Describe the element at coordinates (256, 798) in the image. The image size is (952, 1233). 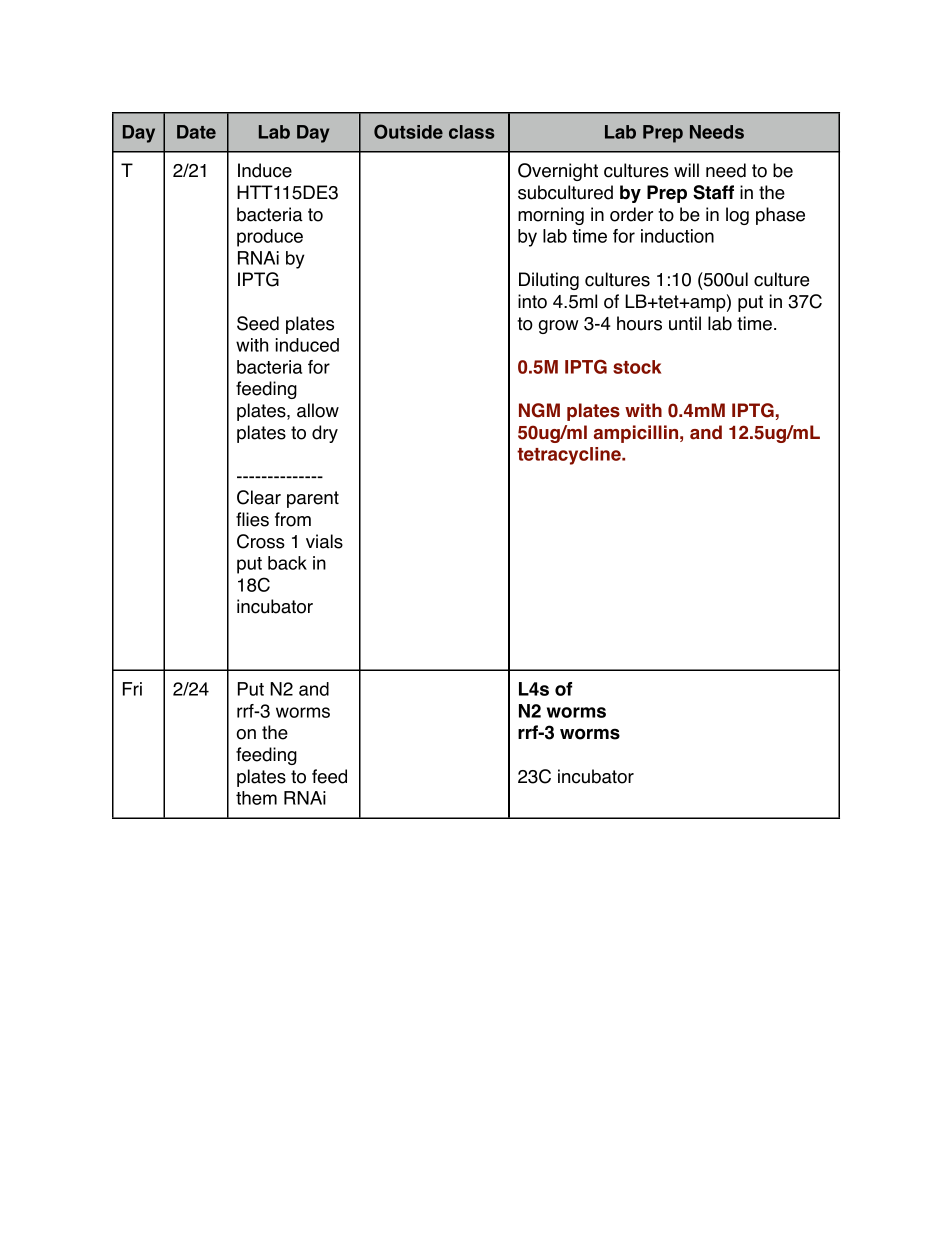
I see `them` at that location.
